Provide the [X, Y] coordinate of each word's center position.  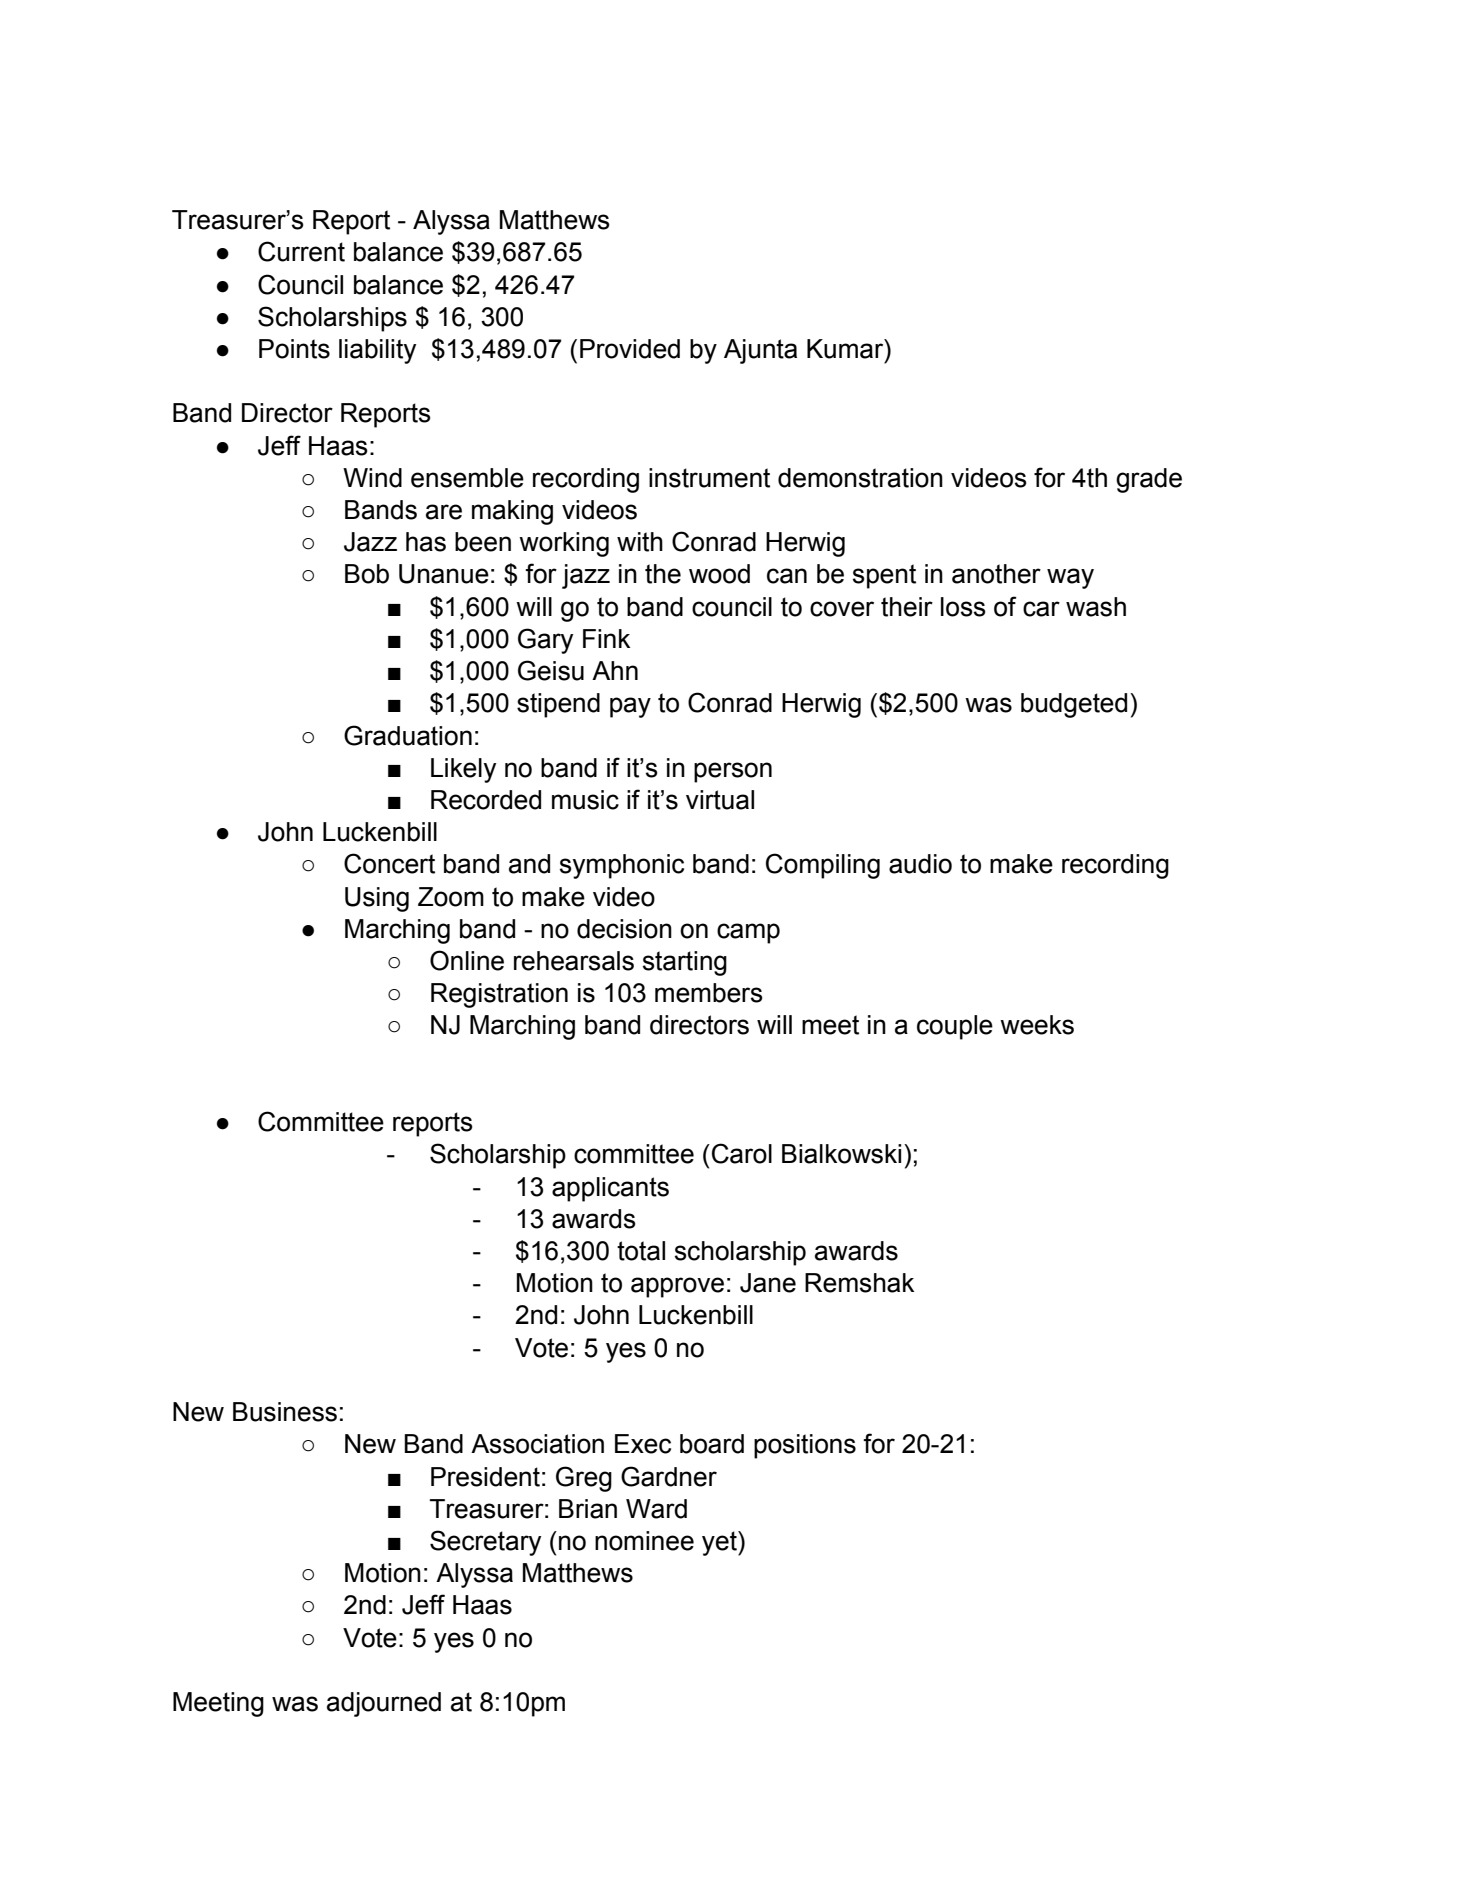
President [485, 1477]
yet [720, 1543]
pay [630, 707]
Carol [742, 1153]
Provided [630, 349]
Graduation [408, 735]
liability [377, 351]
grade [1149, 480]
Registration [499, 995]
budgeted [1074, 705]
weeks [1037, 1025]
